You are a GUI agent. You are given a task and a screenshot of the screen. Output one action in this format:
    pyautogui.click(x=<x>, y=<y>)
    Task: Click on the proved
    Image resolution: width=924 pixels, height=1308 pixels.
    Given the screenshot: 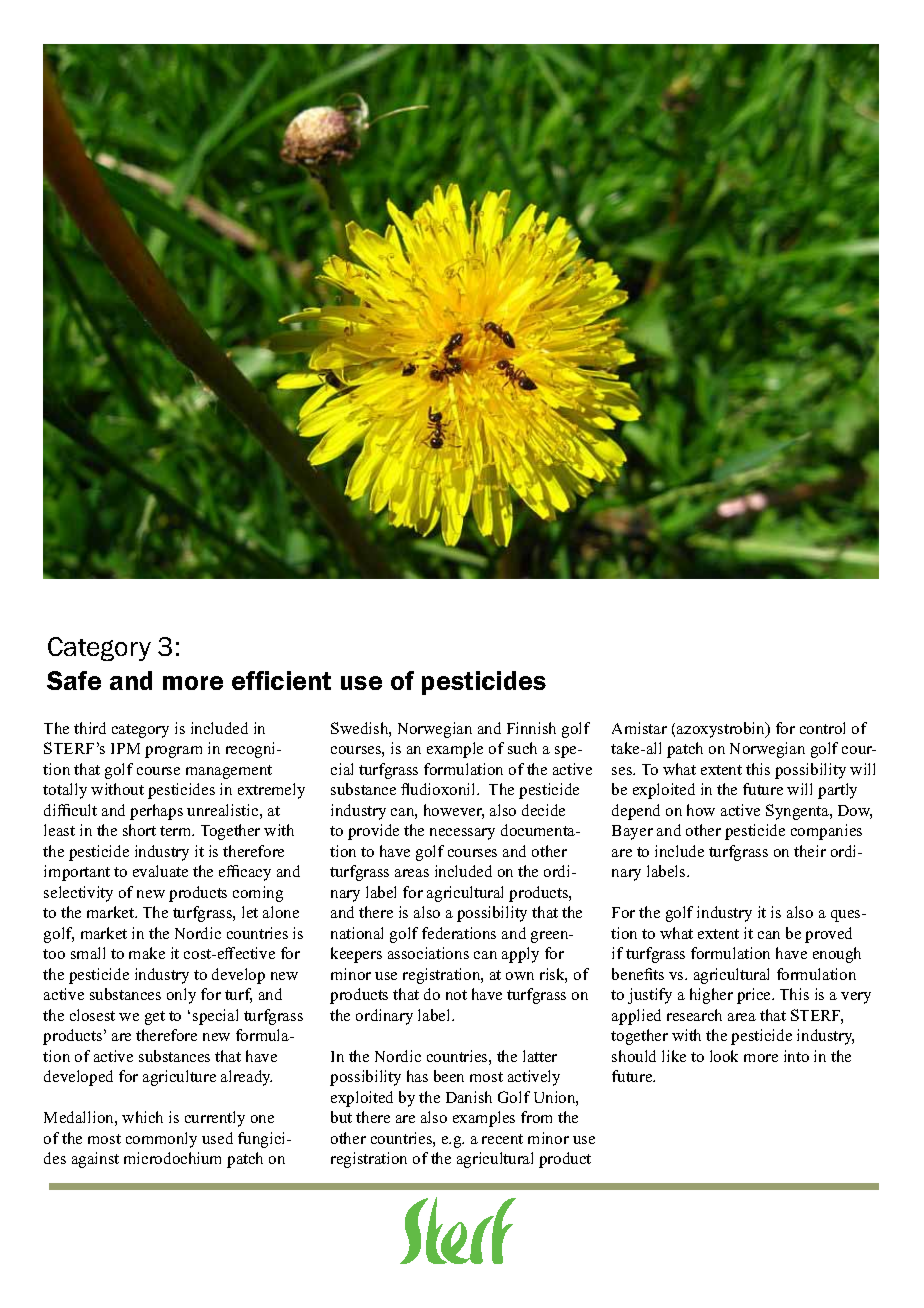 What is the action you would take?
    pyautogui.click(x=828, y=935)
